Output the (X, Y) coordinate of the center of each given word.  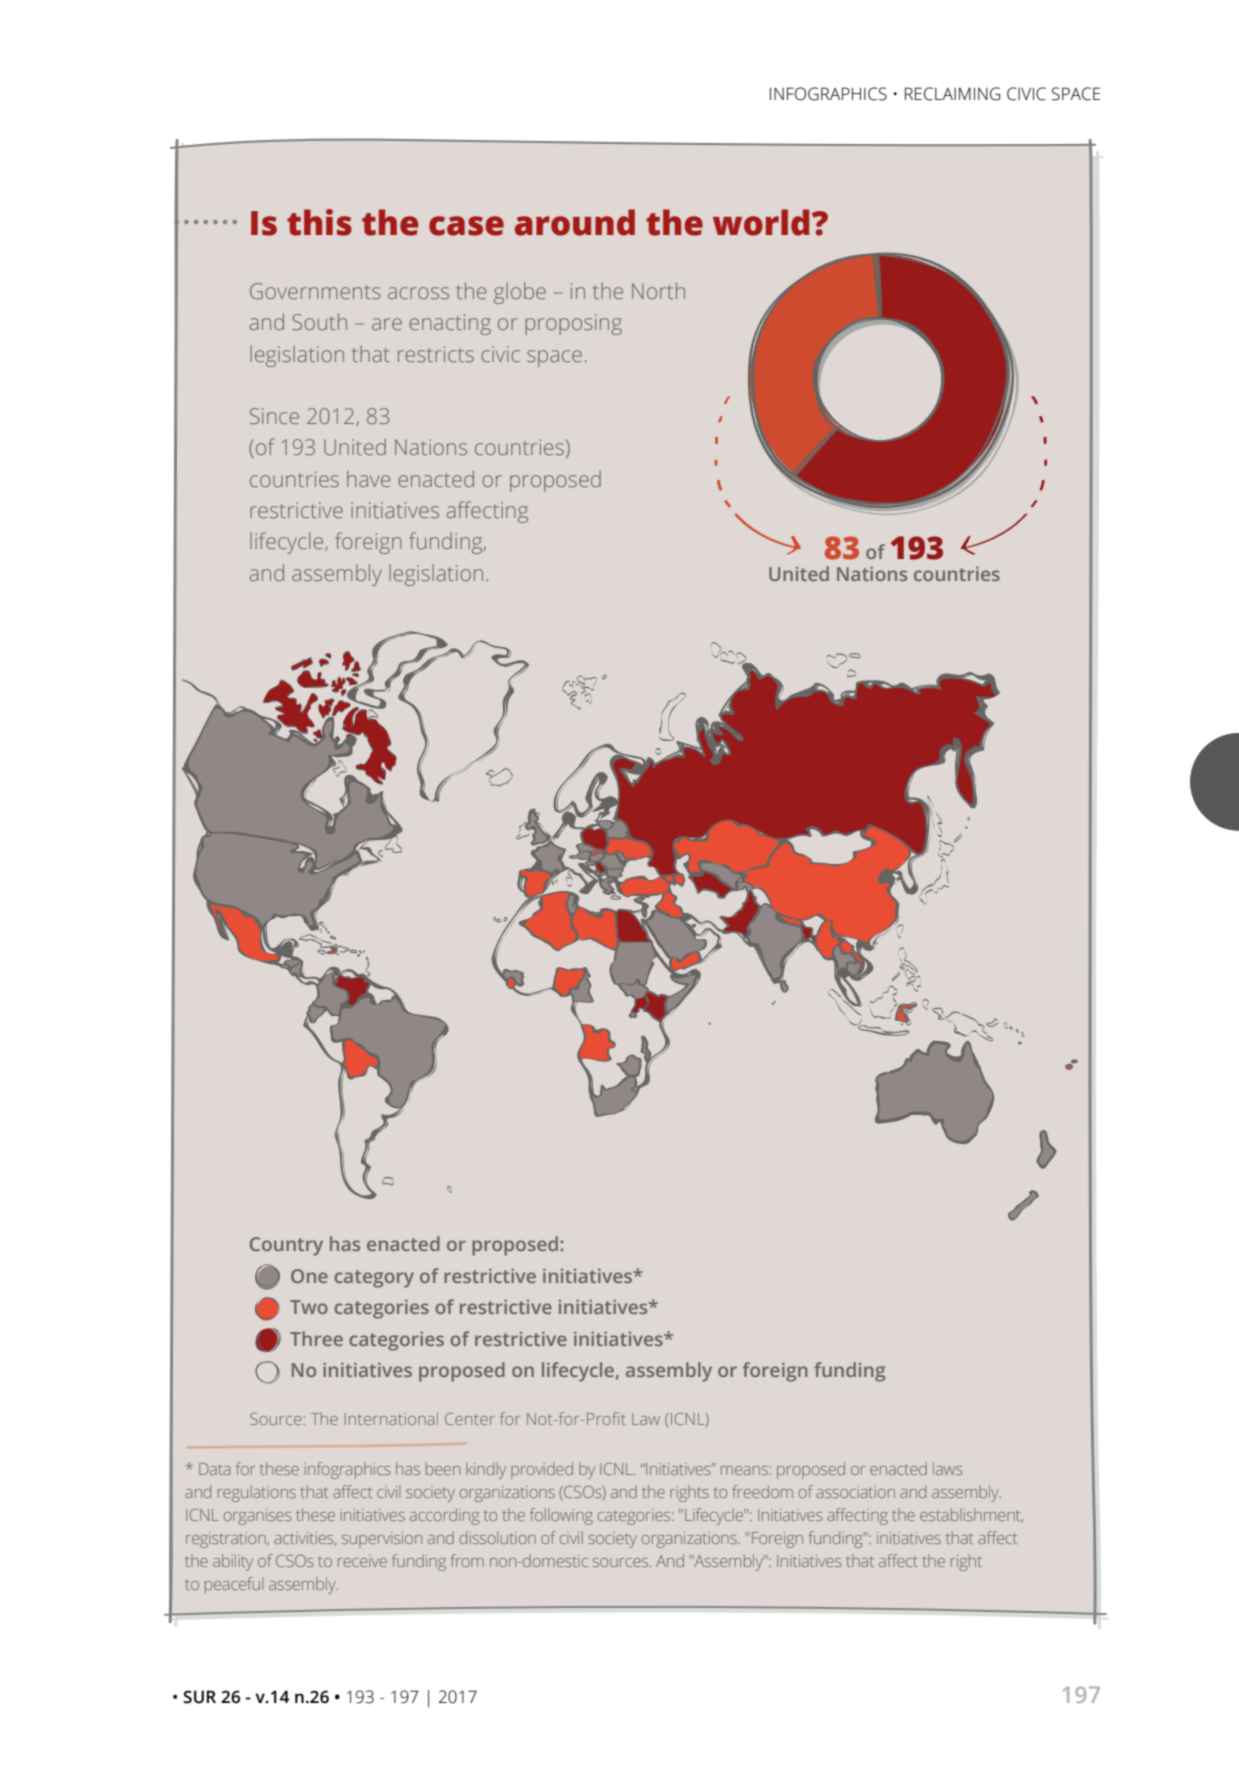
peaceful (234, 1585)
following (561, 1516)
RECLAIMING (952, 94)
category (374, 1279)
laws (947, 1468)
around (575, 222)
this (319, 222)
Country (286, 1246)
